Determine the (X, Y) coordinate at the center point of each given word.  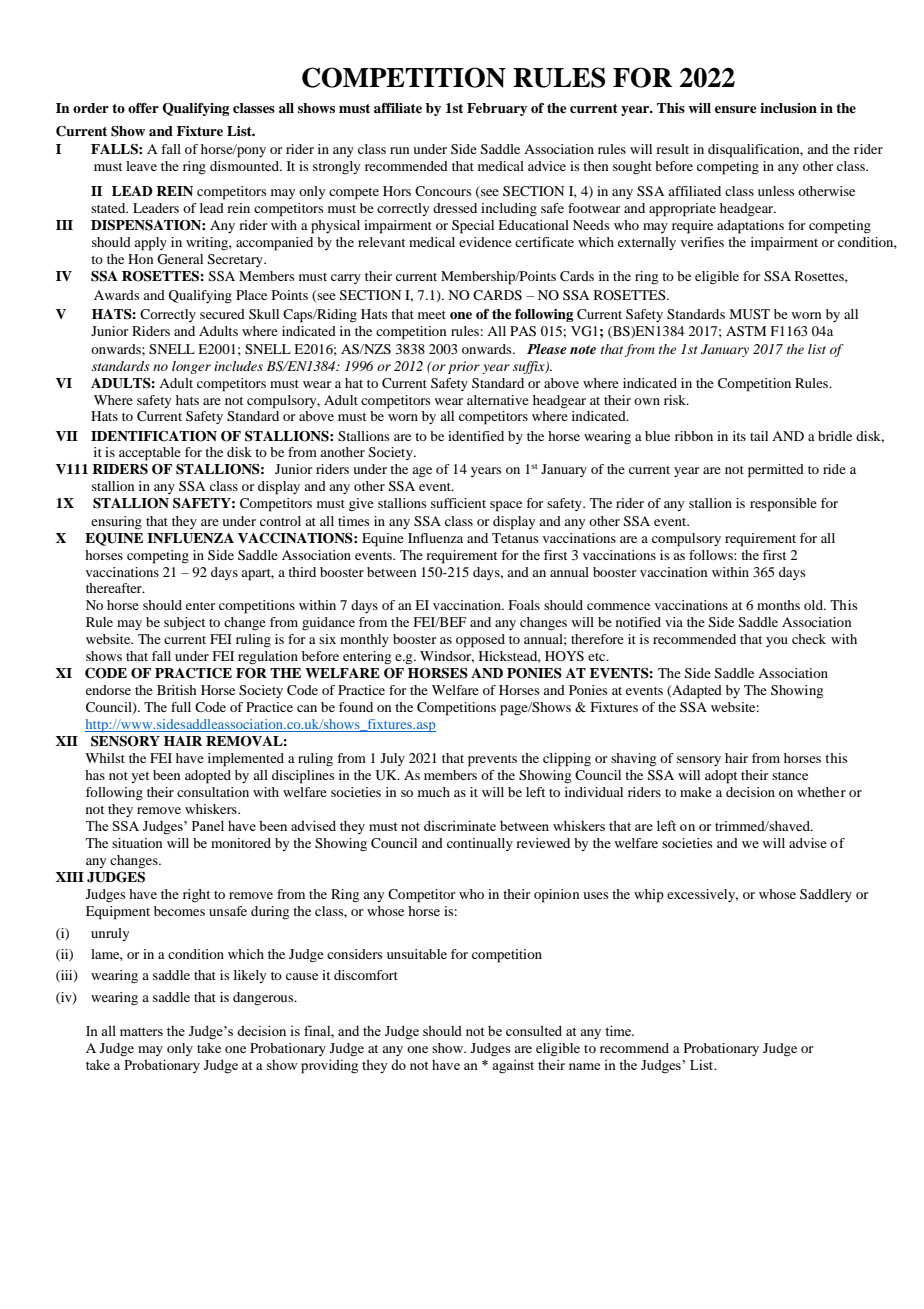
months (778, 605)
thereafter (115, 588)
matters (141, 1031)
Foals (524, 605)
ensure (736, 109)
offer (143, 108)
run (399, 150)
